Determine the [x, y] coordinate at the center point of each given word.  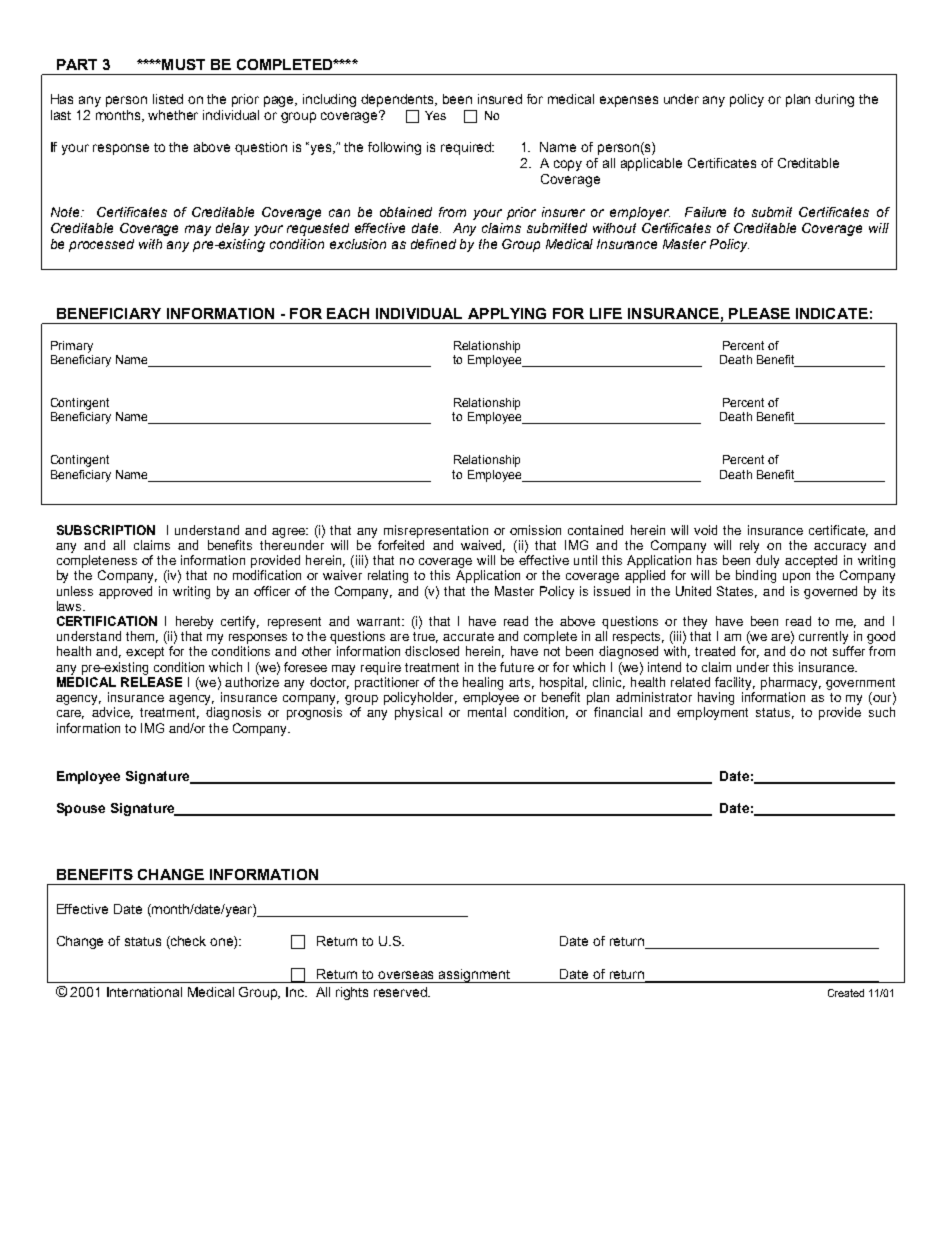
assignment [475, 976]
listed [168, 99]
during [834, 100]
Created [846, 993]
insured [500, 99]
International [144, 992]
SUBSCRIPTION [106, 530]
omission [535, 530]
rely [749, 546]
